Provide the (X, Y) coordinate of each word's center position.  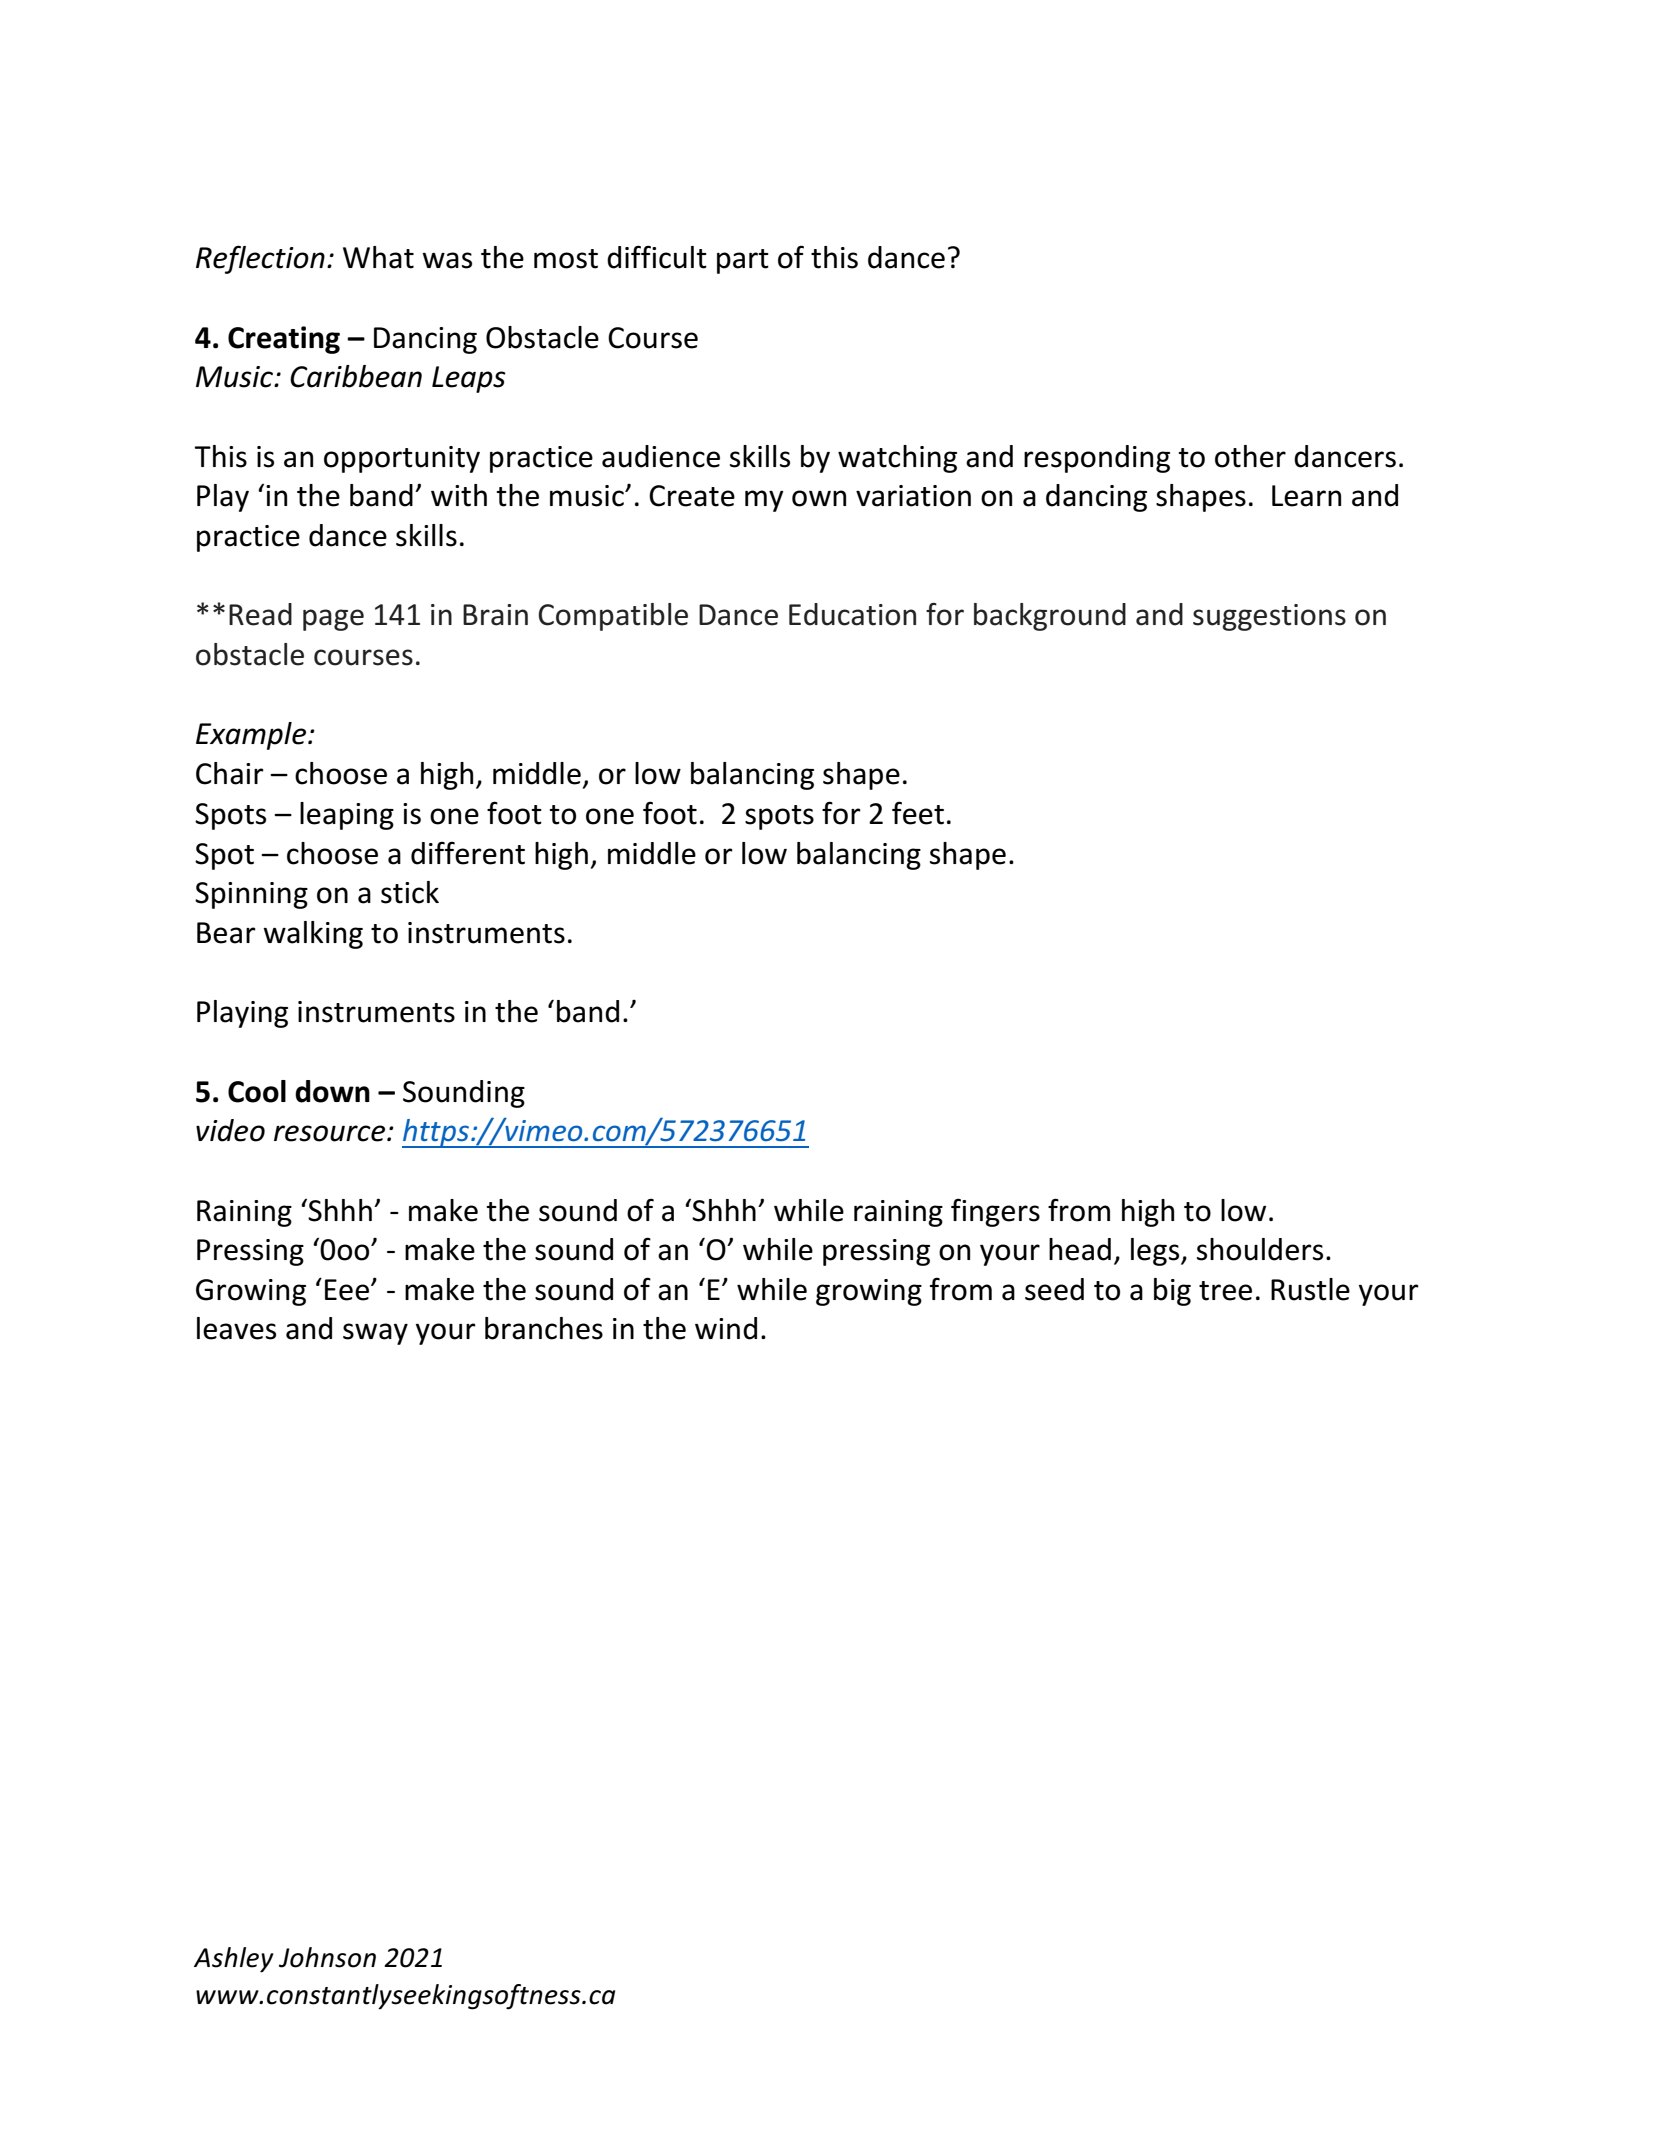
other (1250, 456)
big (1172, 1292)
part (743, 261)
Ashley (234, 1960)
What (378, 257)
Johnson (327, 1957)
